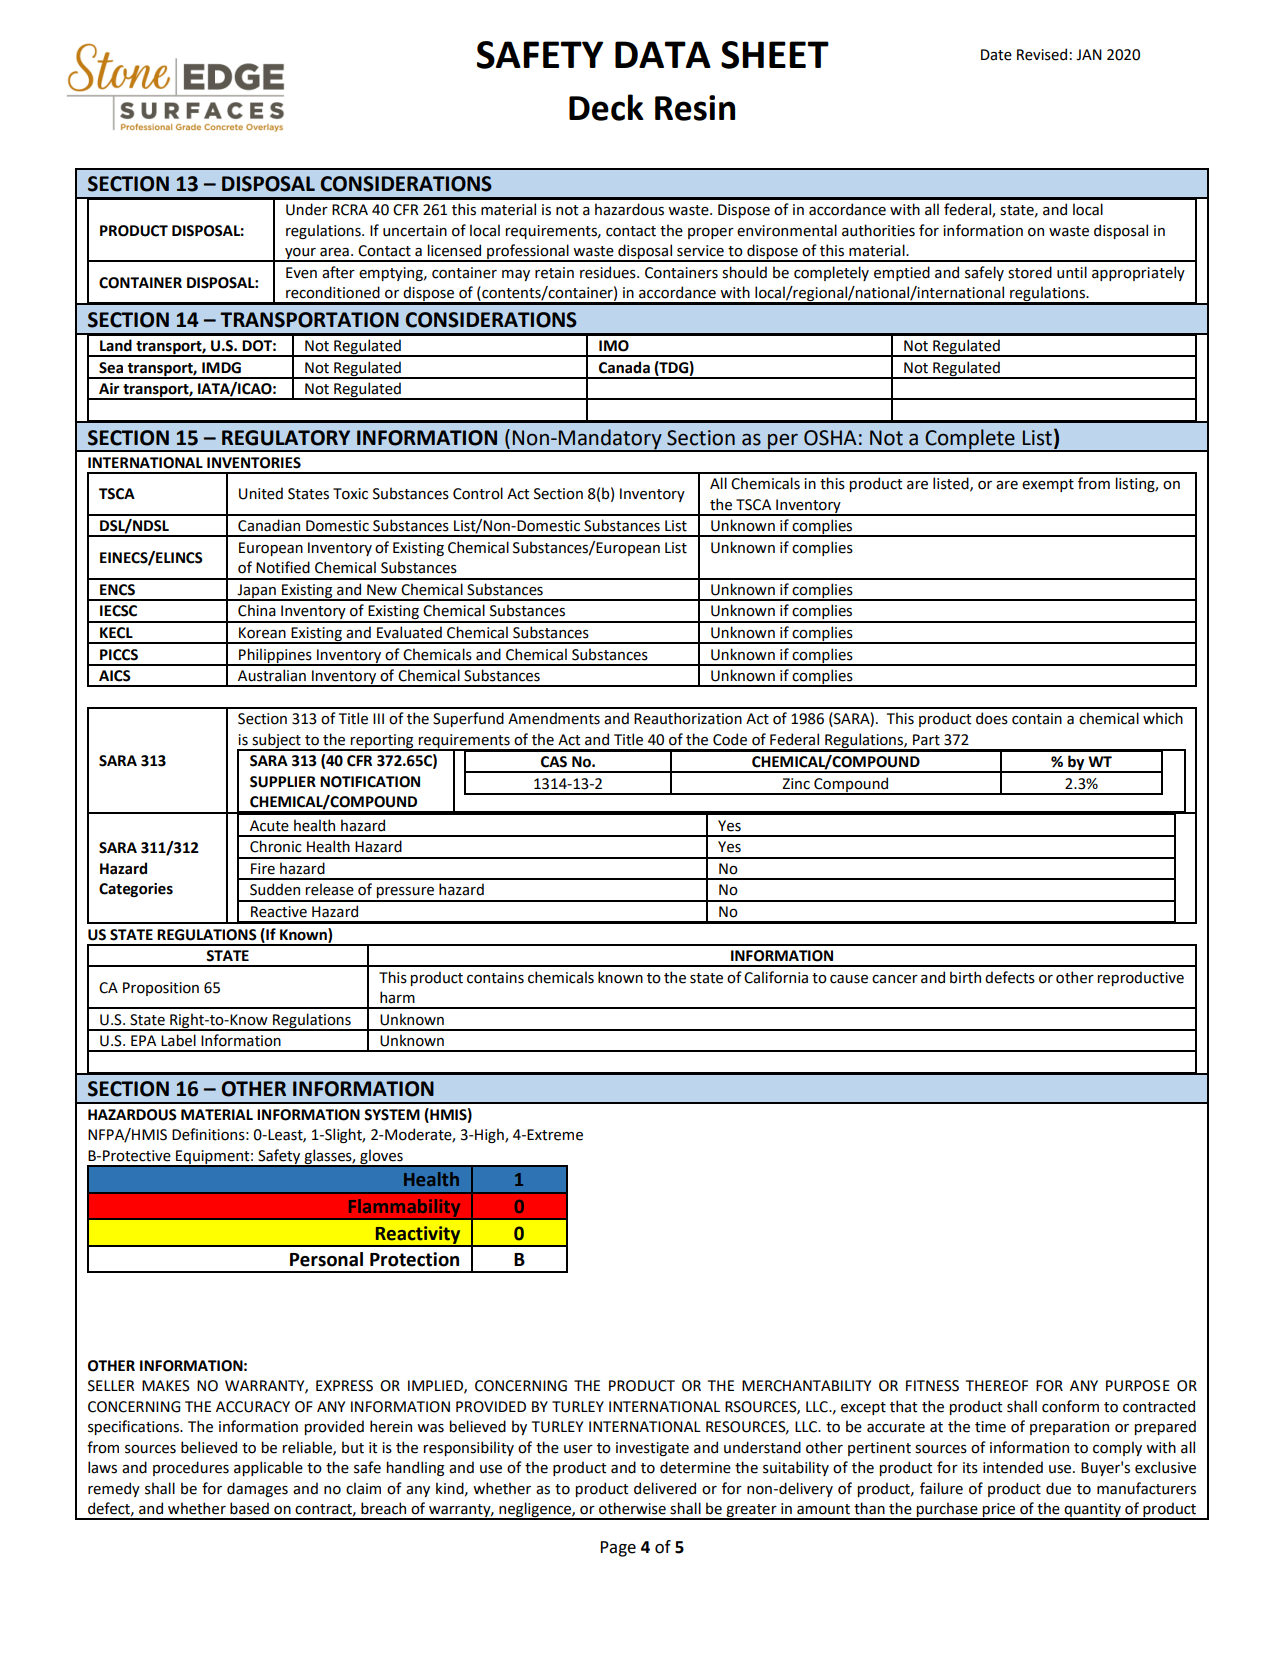 The image size is (1284, 1662). Describe the element at coordinates (999, 1511) in the screenshot. I see `price` at that location.
